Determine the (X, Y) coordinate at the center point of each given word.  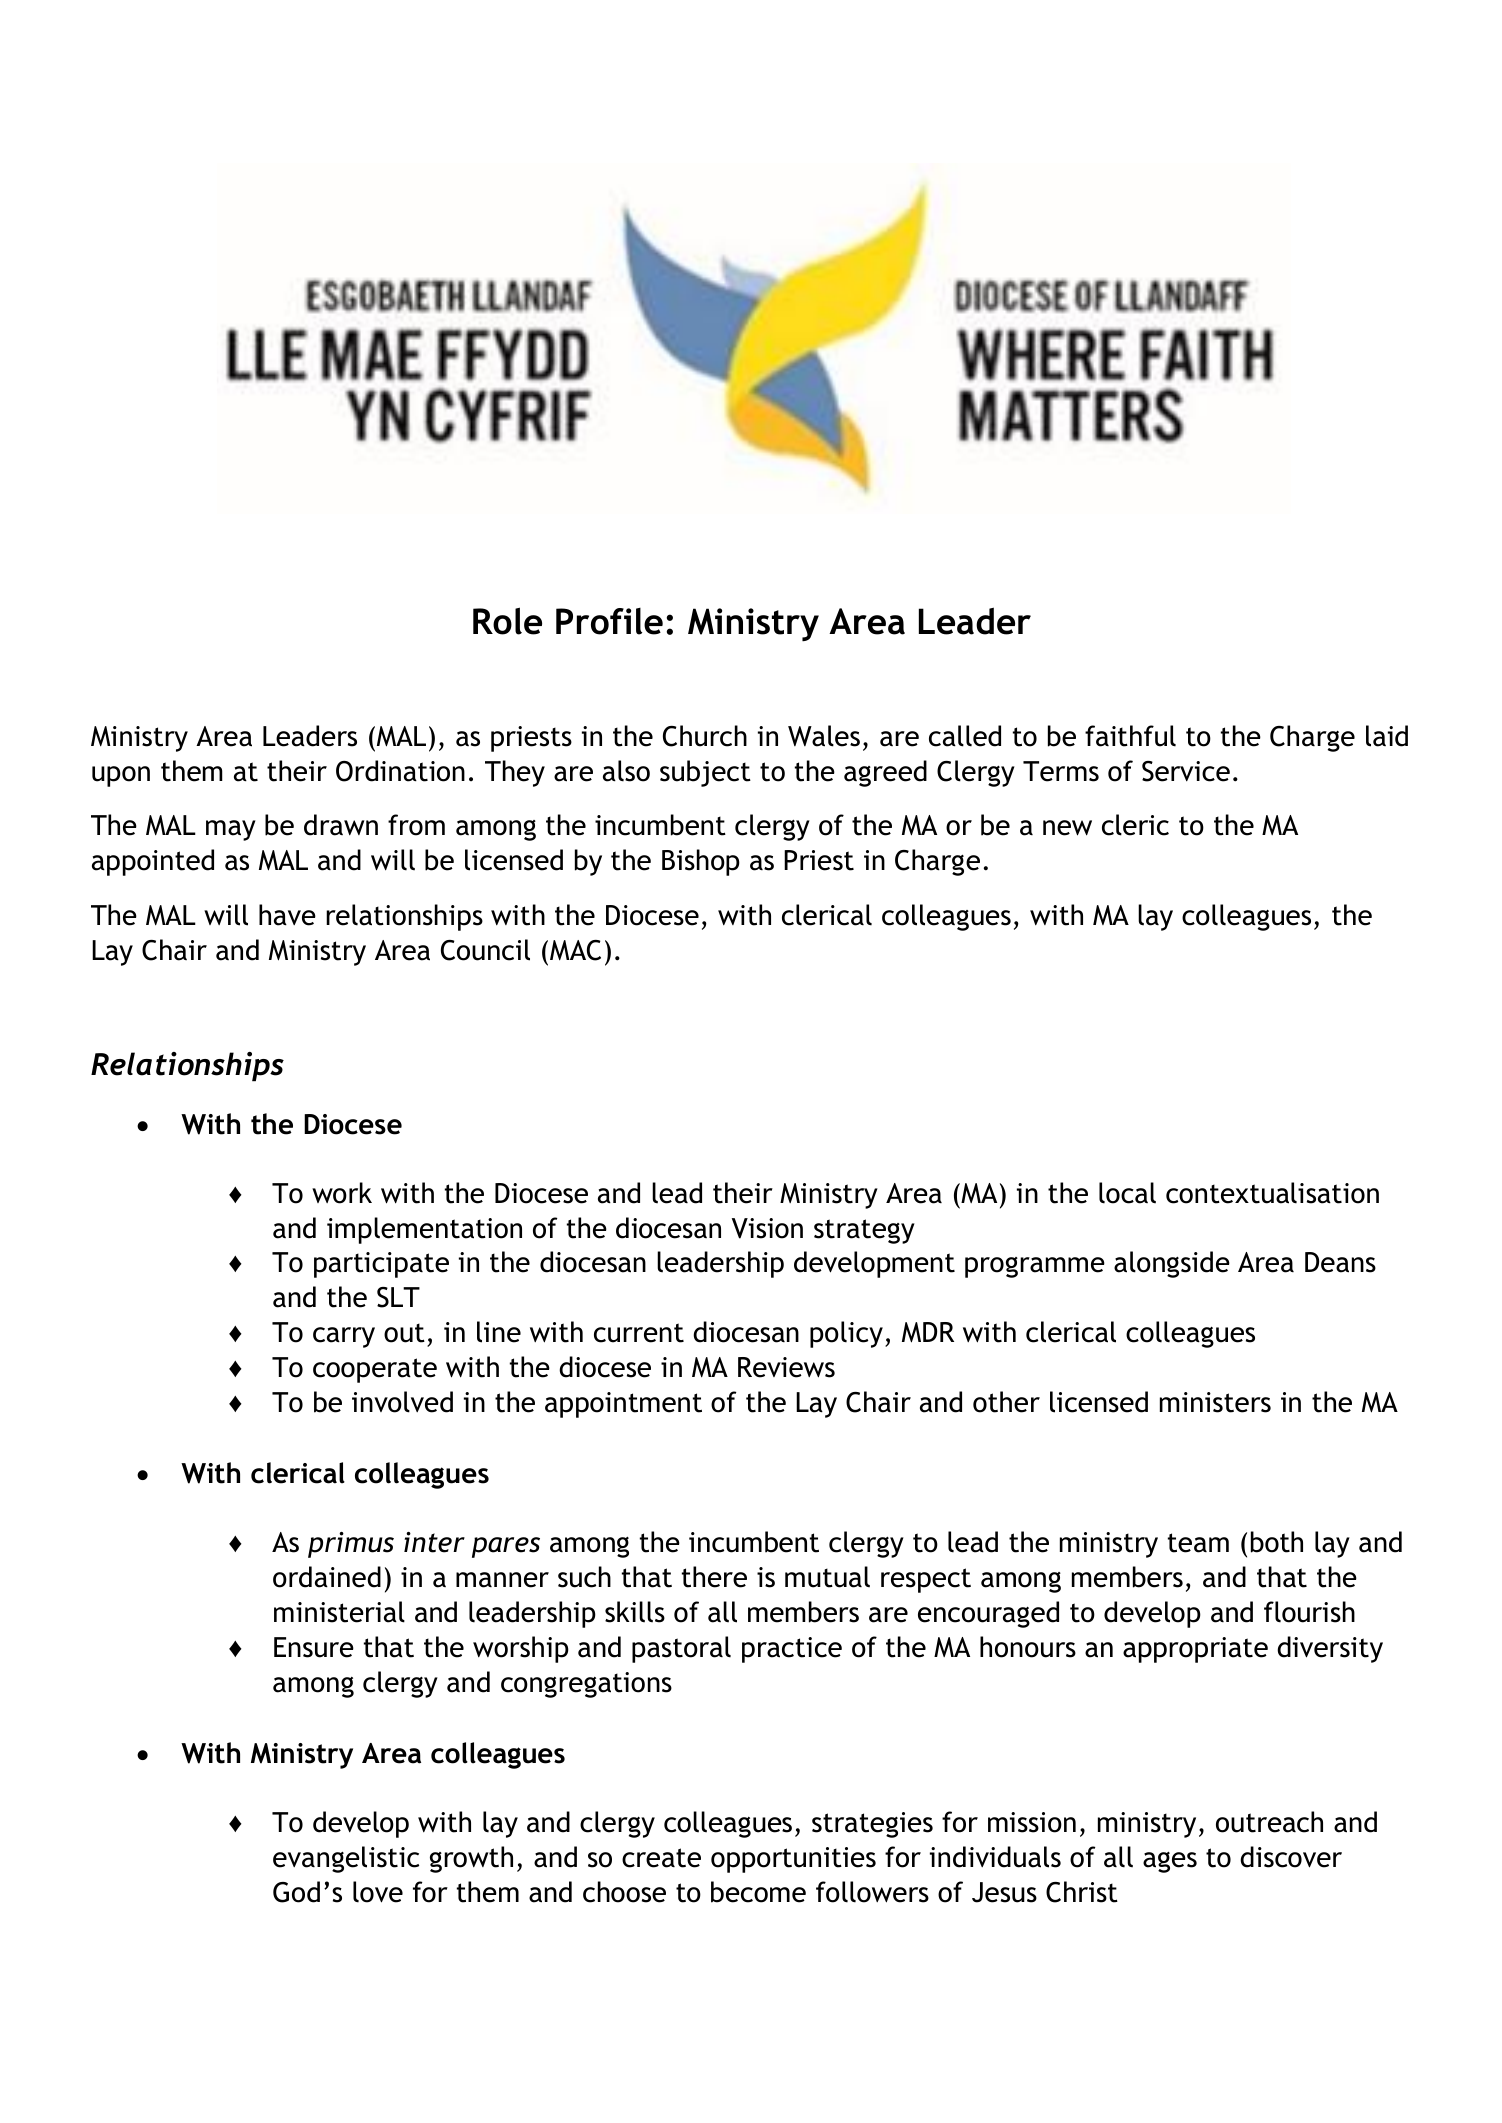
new (1067, 828)
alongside (1172, 1264)
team (1198, 1543)
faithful (1130, 736)
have (287, 915)
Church (705, 736)
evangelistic (346, 1859)
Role (507, 621)
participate (381, 1265)
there (714, 1577)
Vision (767, 1228)
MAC (575, 950)
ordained (327, 1577)
